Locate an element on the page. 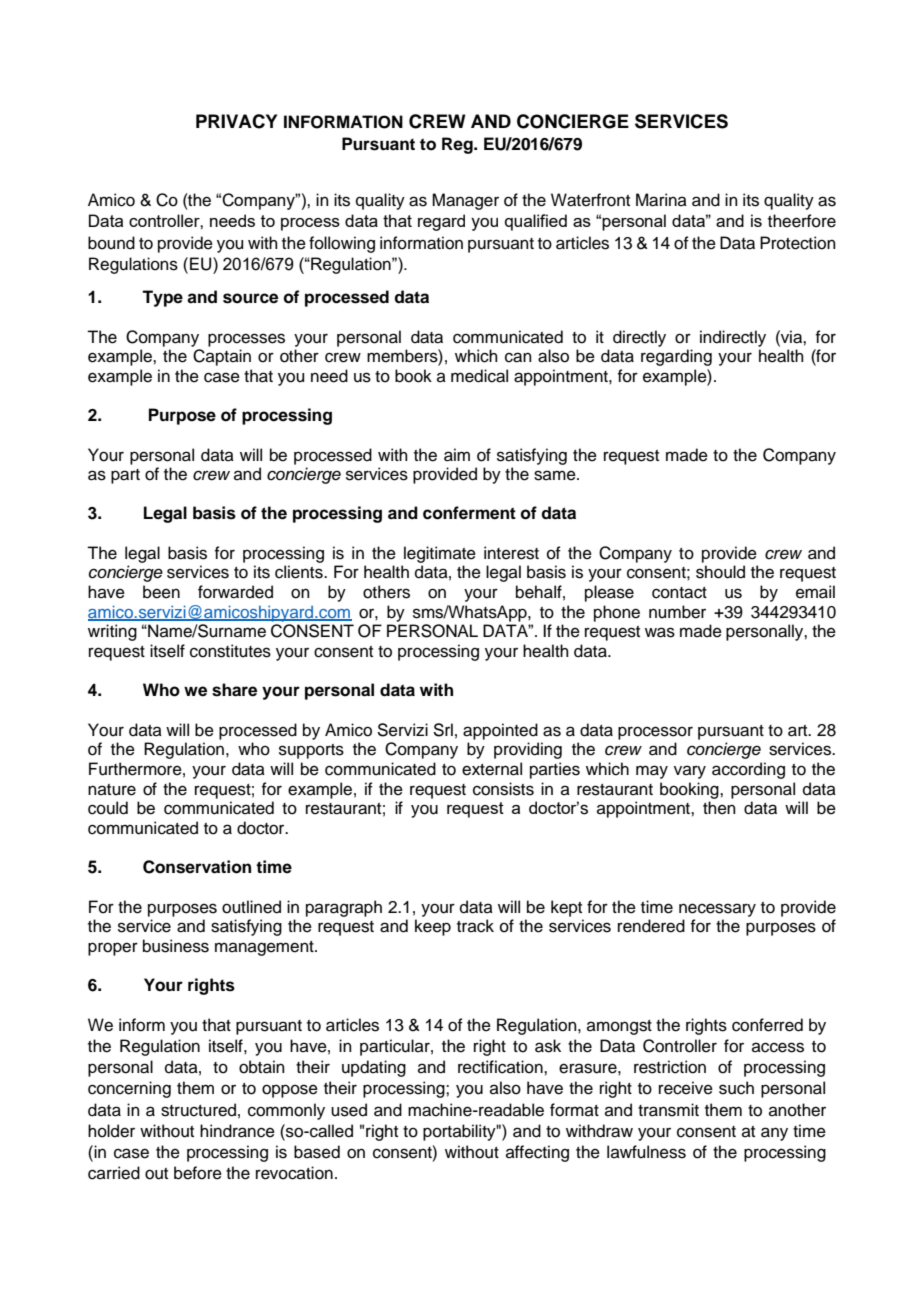  before is located at coordinates (198, 1173).
